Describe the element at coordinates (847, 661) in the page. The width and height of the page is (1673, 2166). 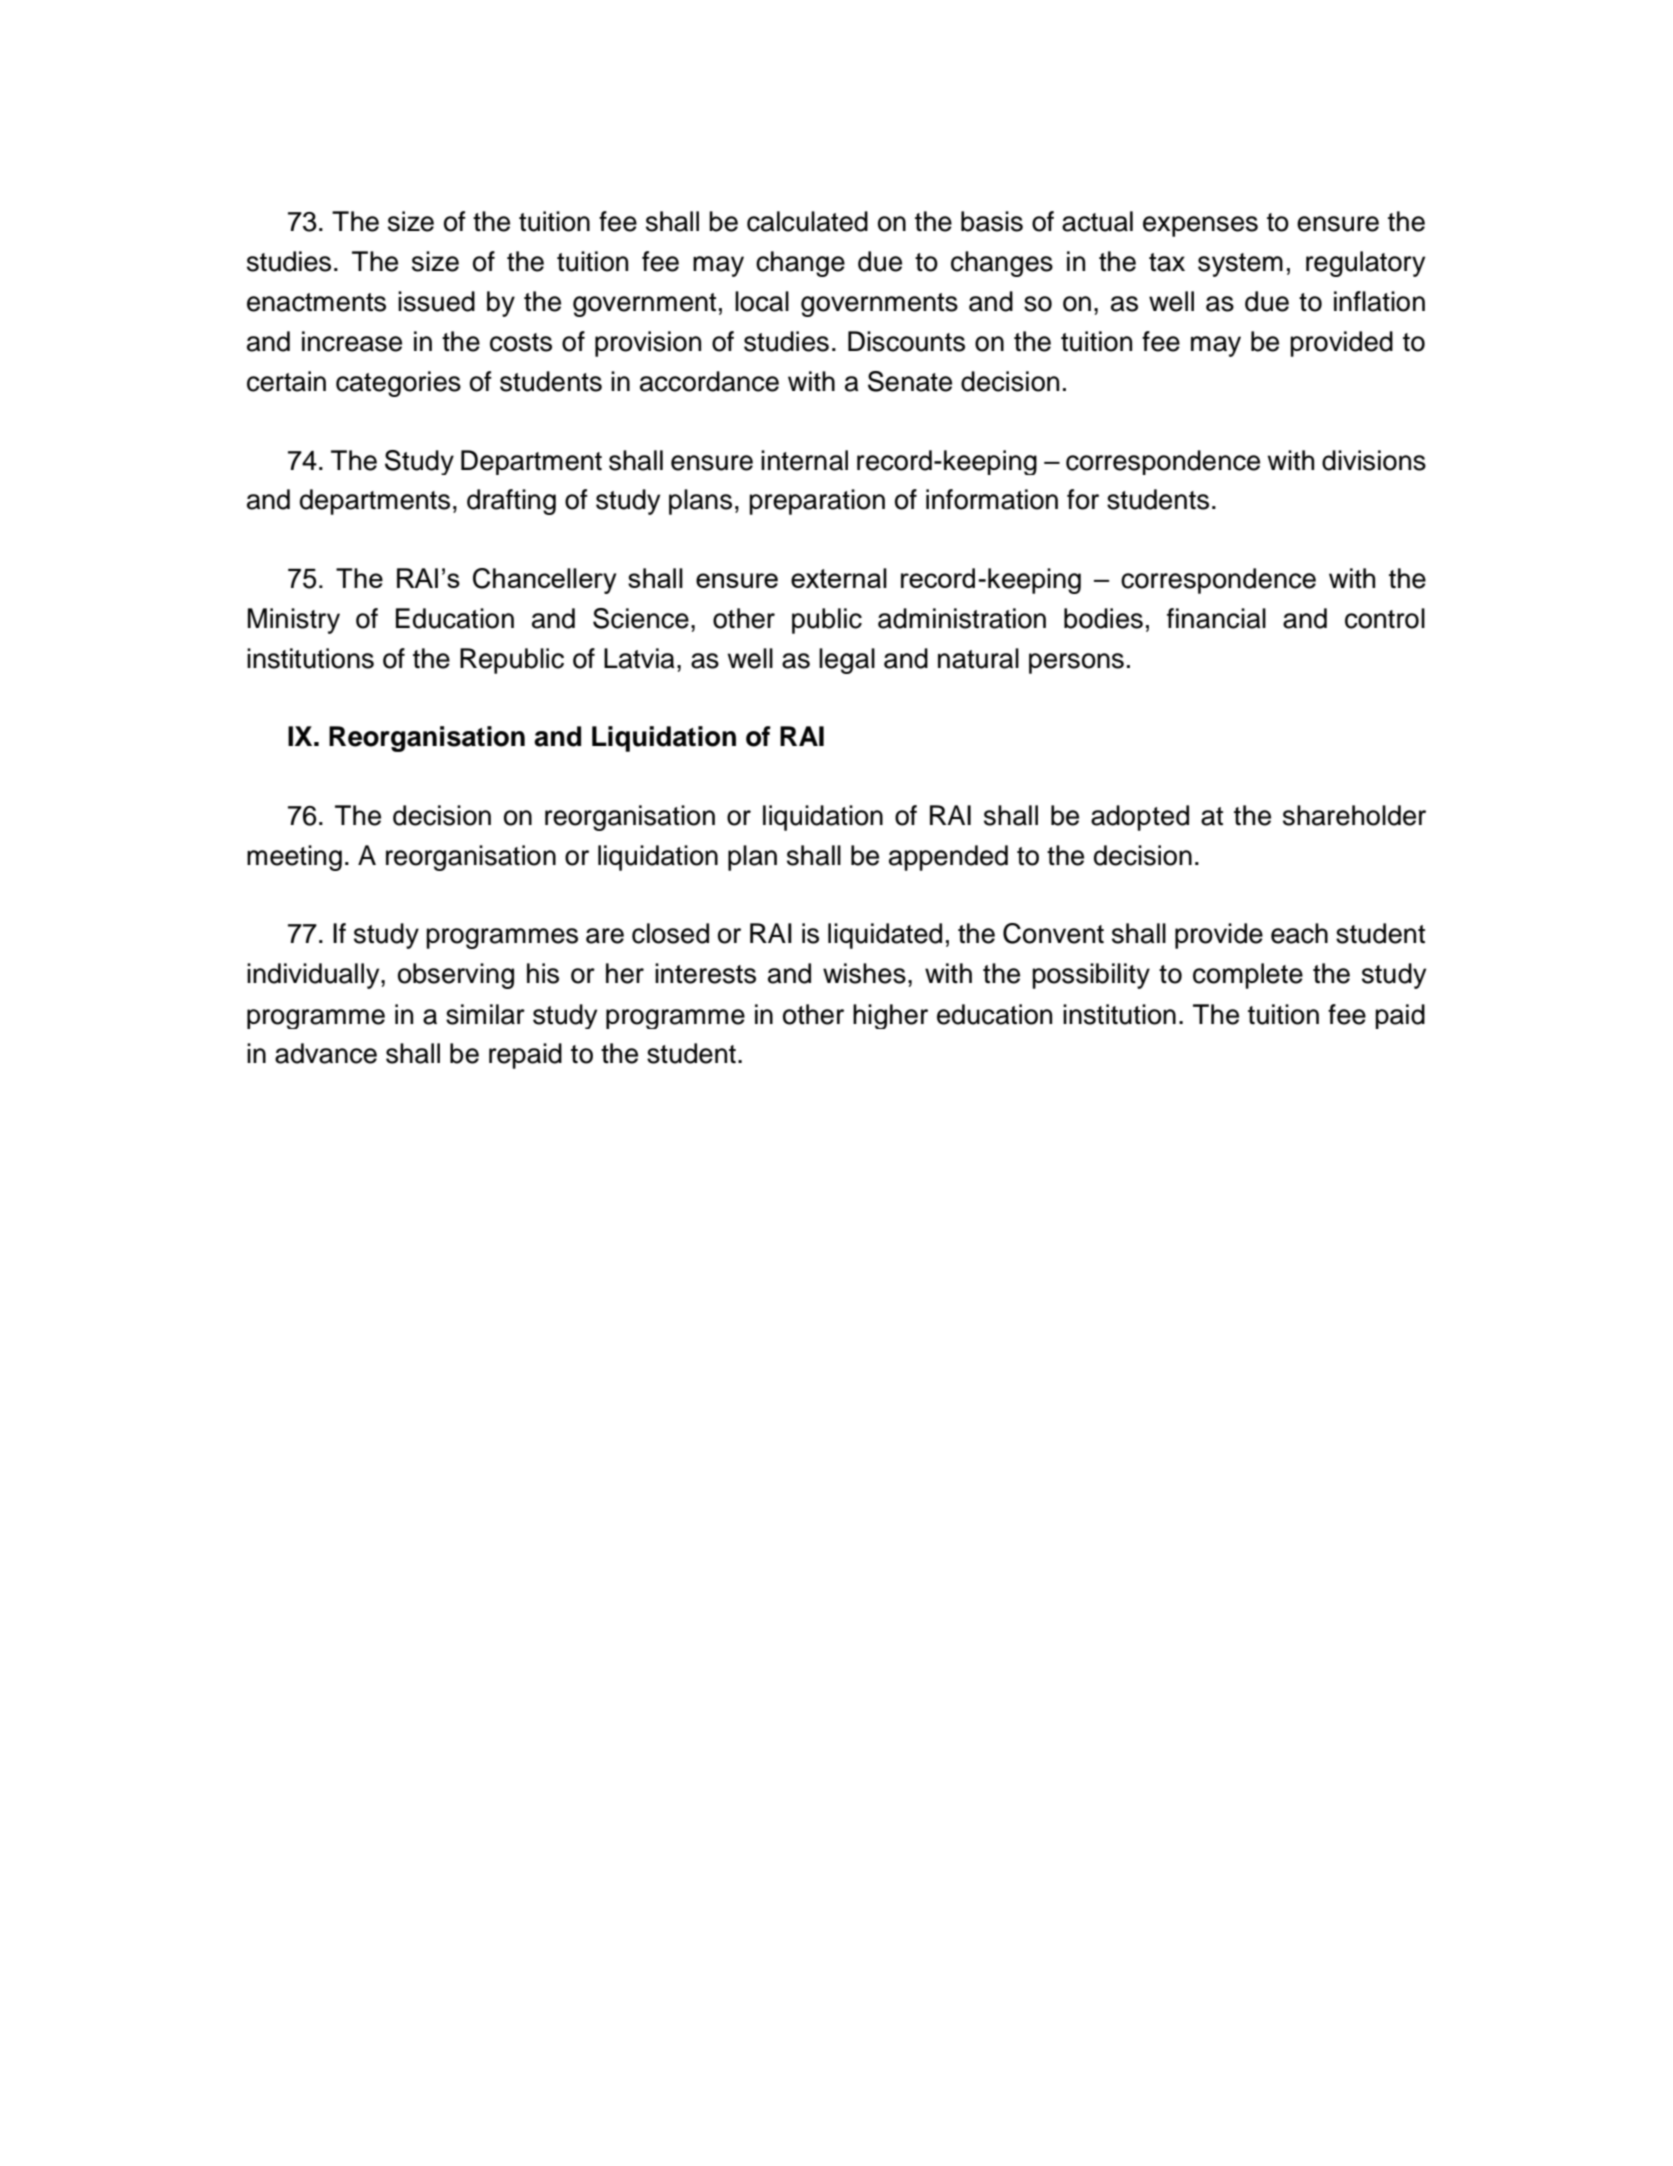
I see `legal` at that location.
